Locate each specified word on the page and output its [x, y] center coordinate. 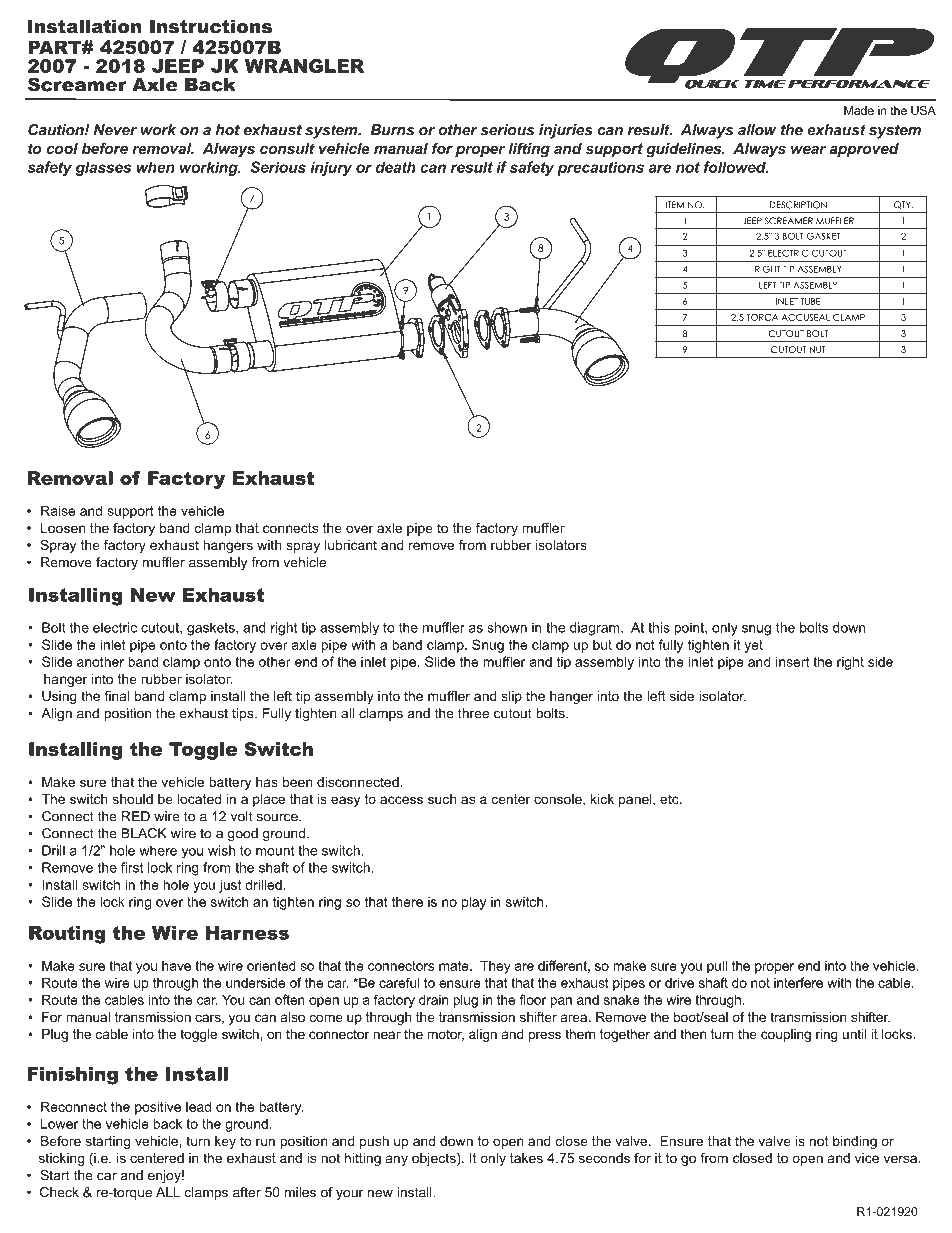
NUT [818, 349]
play [474, 903]
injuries [566, 131]
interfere [798, 982]
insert [792, 661]
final [116, 696]
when [155, 167]
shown [507, 627]
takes [526, 1158]
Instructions [211, 26]
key [225, 1142]
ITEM [675, 205]
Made [859, 110]
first [132, 867]
